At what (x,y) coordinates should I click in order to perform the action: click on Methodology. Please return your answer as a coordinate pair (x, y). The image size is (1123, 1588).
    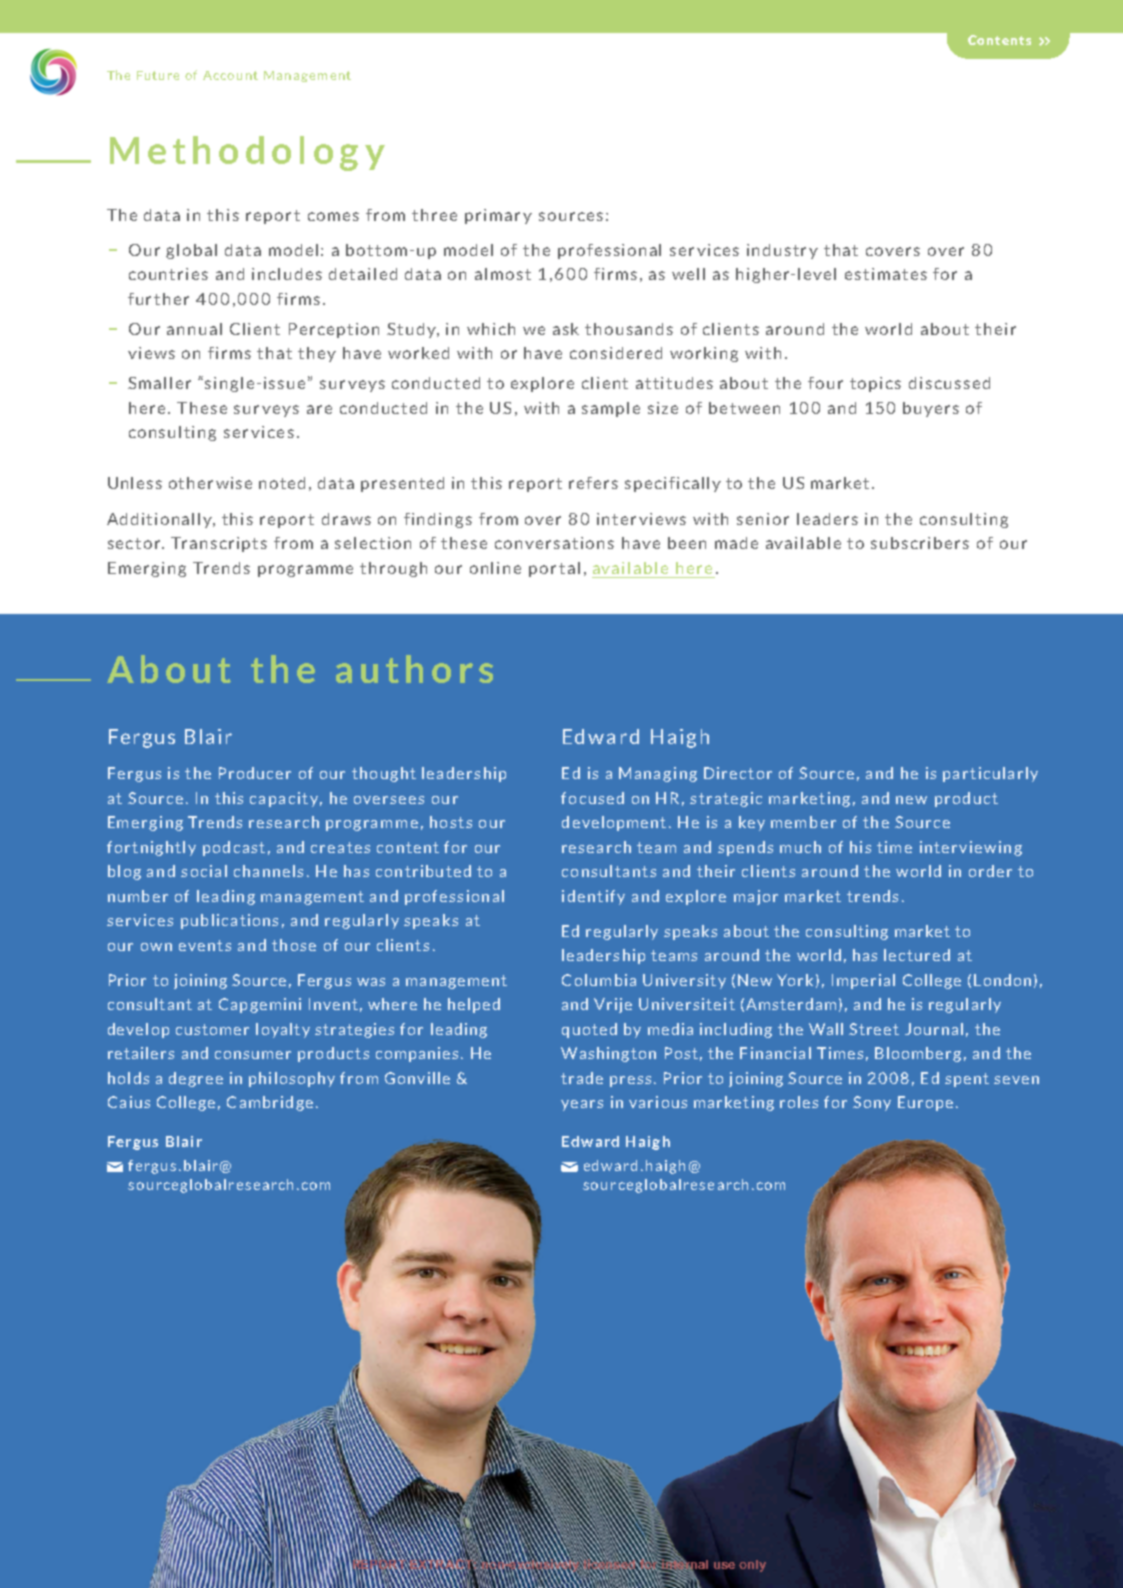
    Looking at the image, I should click on (247, 153).
